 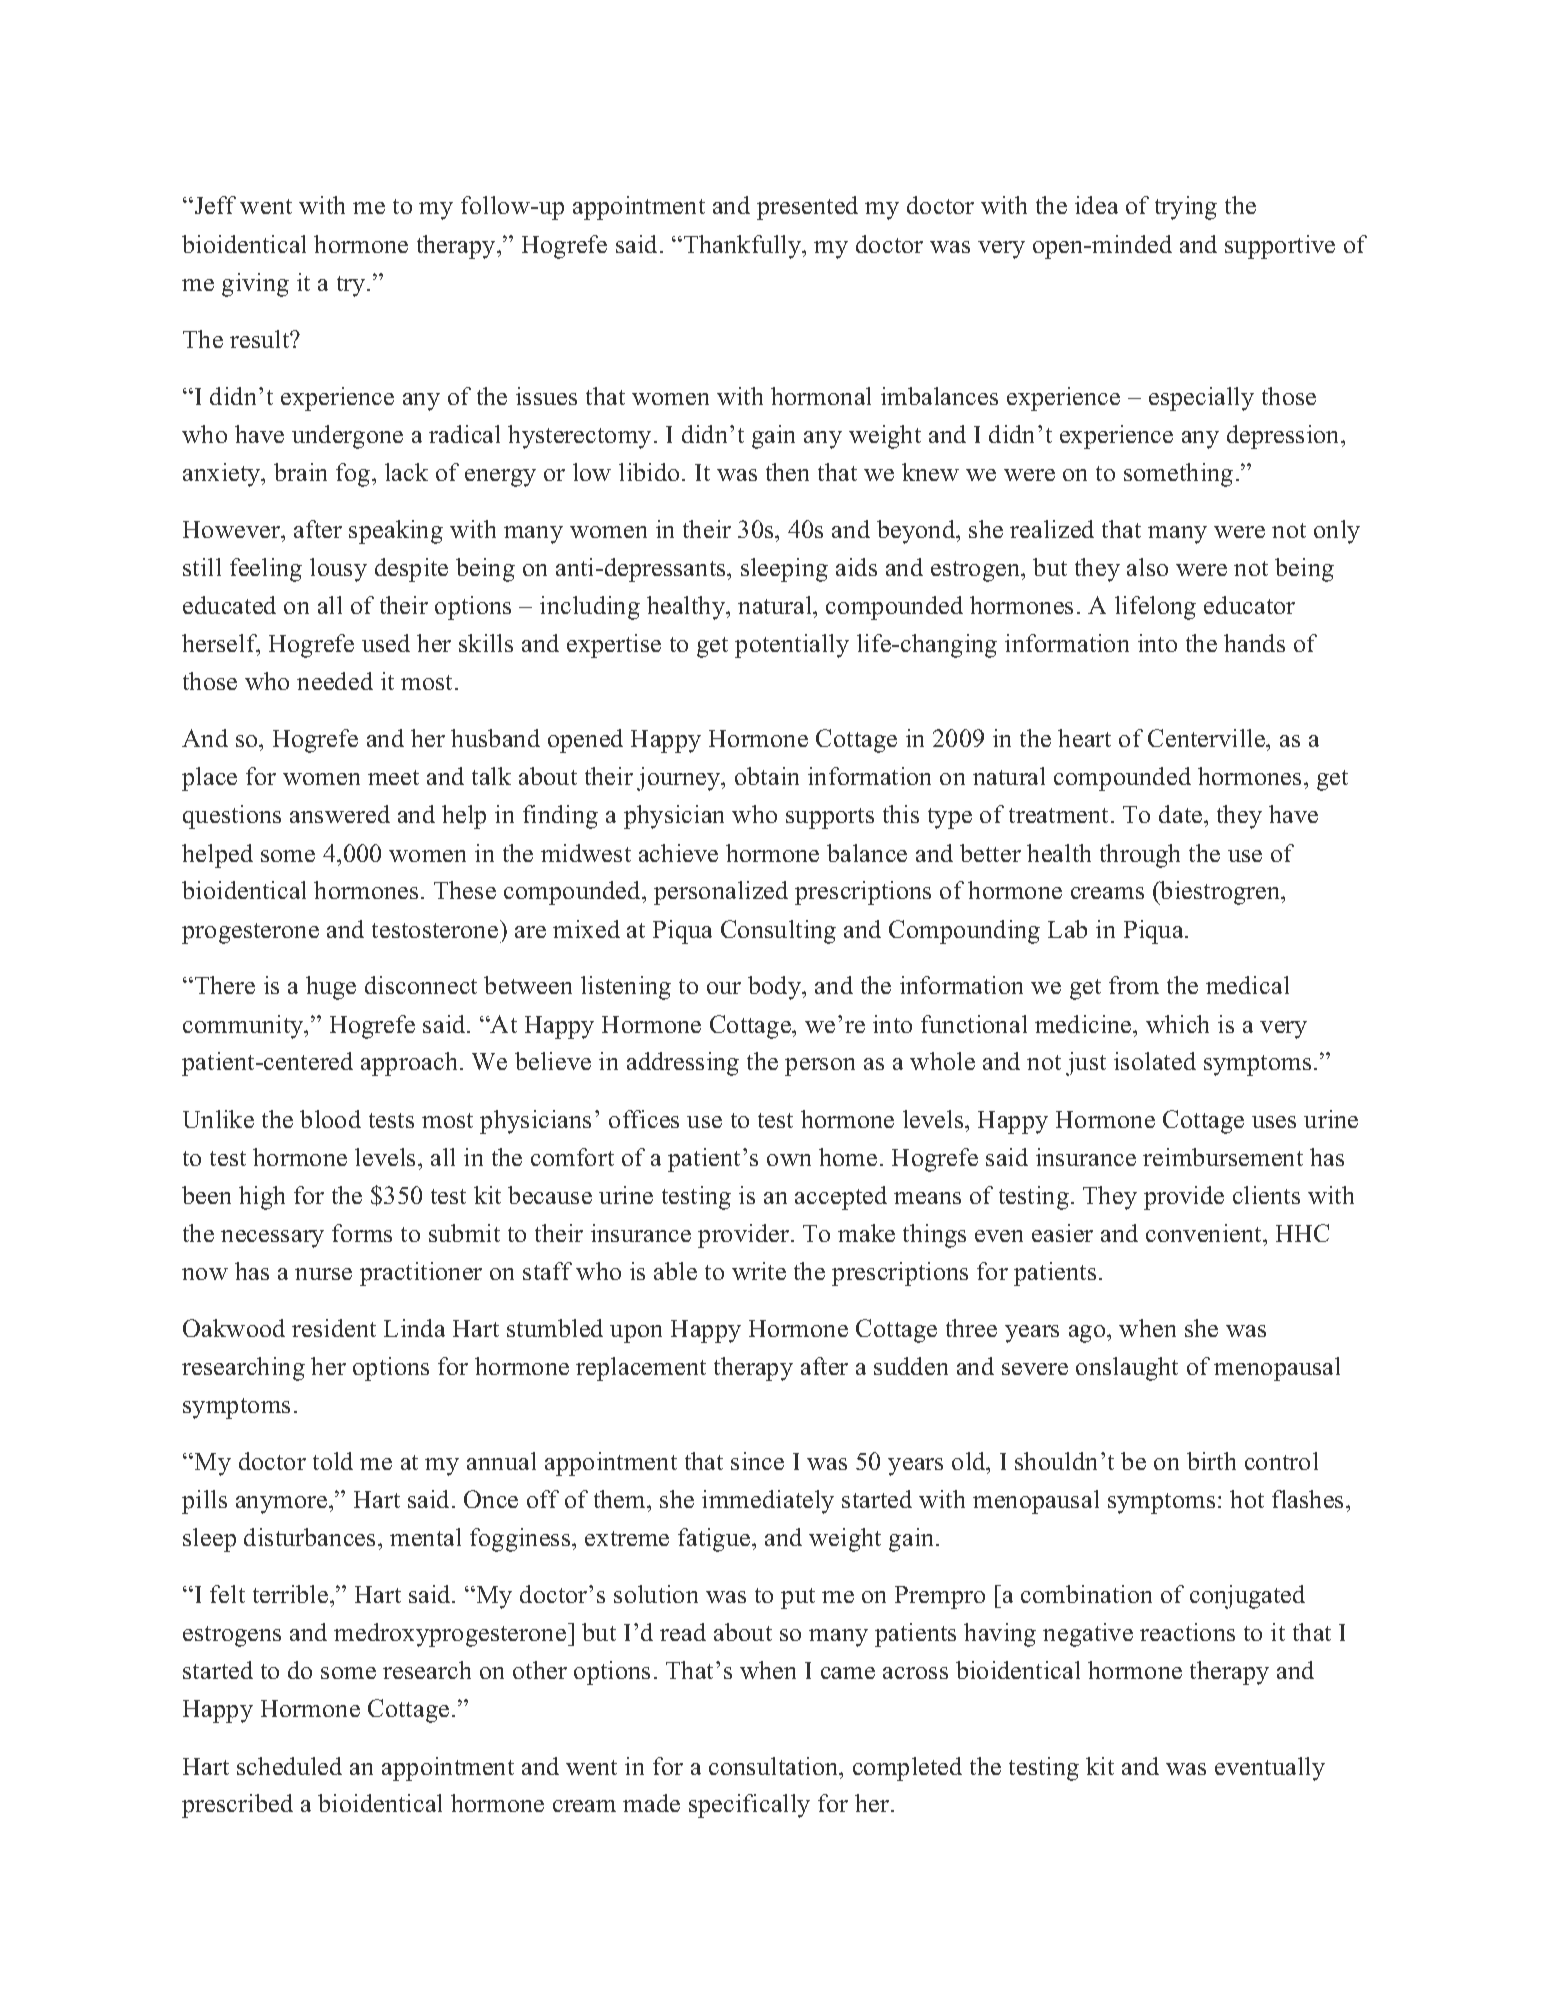 I want to click on consultation, so click(x=775, y=1766).
